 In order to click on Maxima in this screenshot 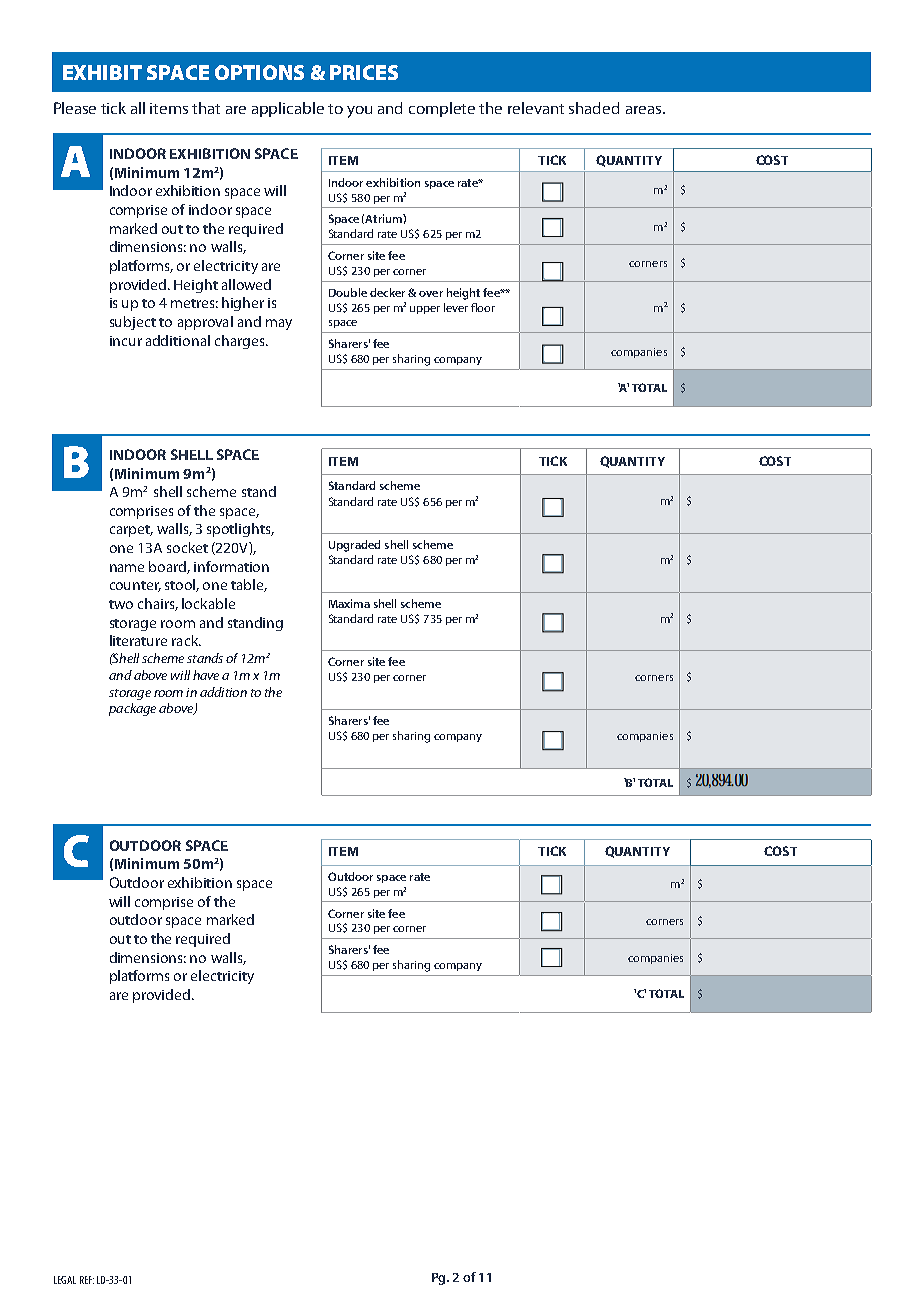, I will do `click(349, 603)`.
